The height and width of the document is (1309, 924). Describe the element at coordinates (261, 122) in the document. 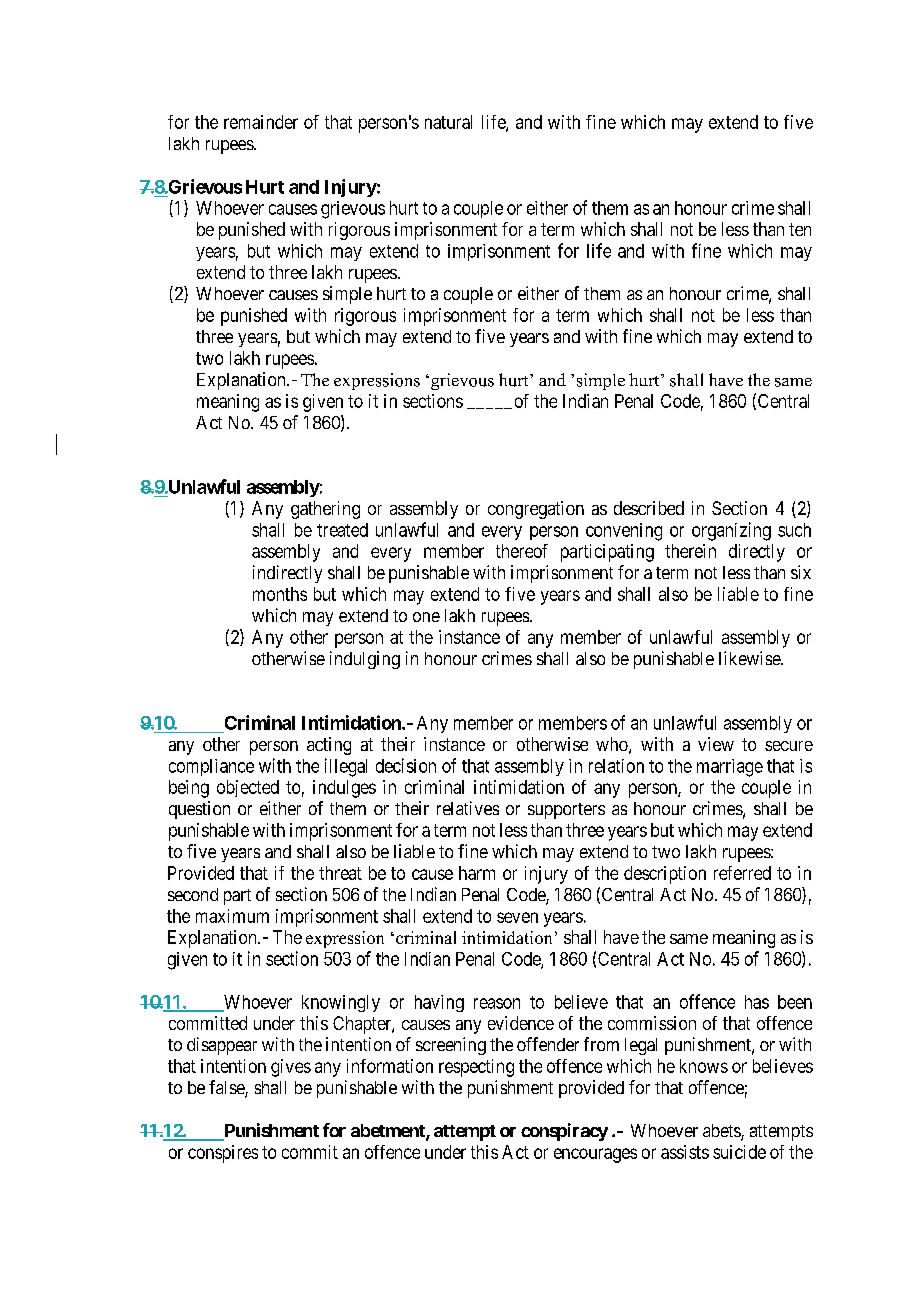

I see `remainder` at that location.
